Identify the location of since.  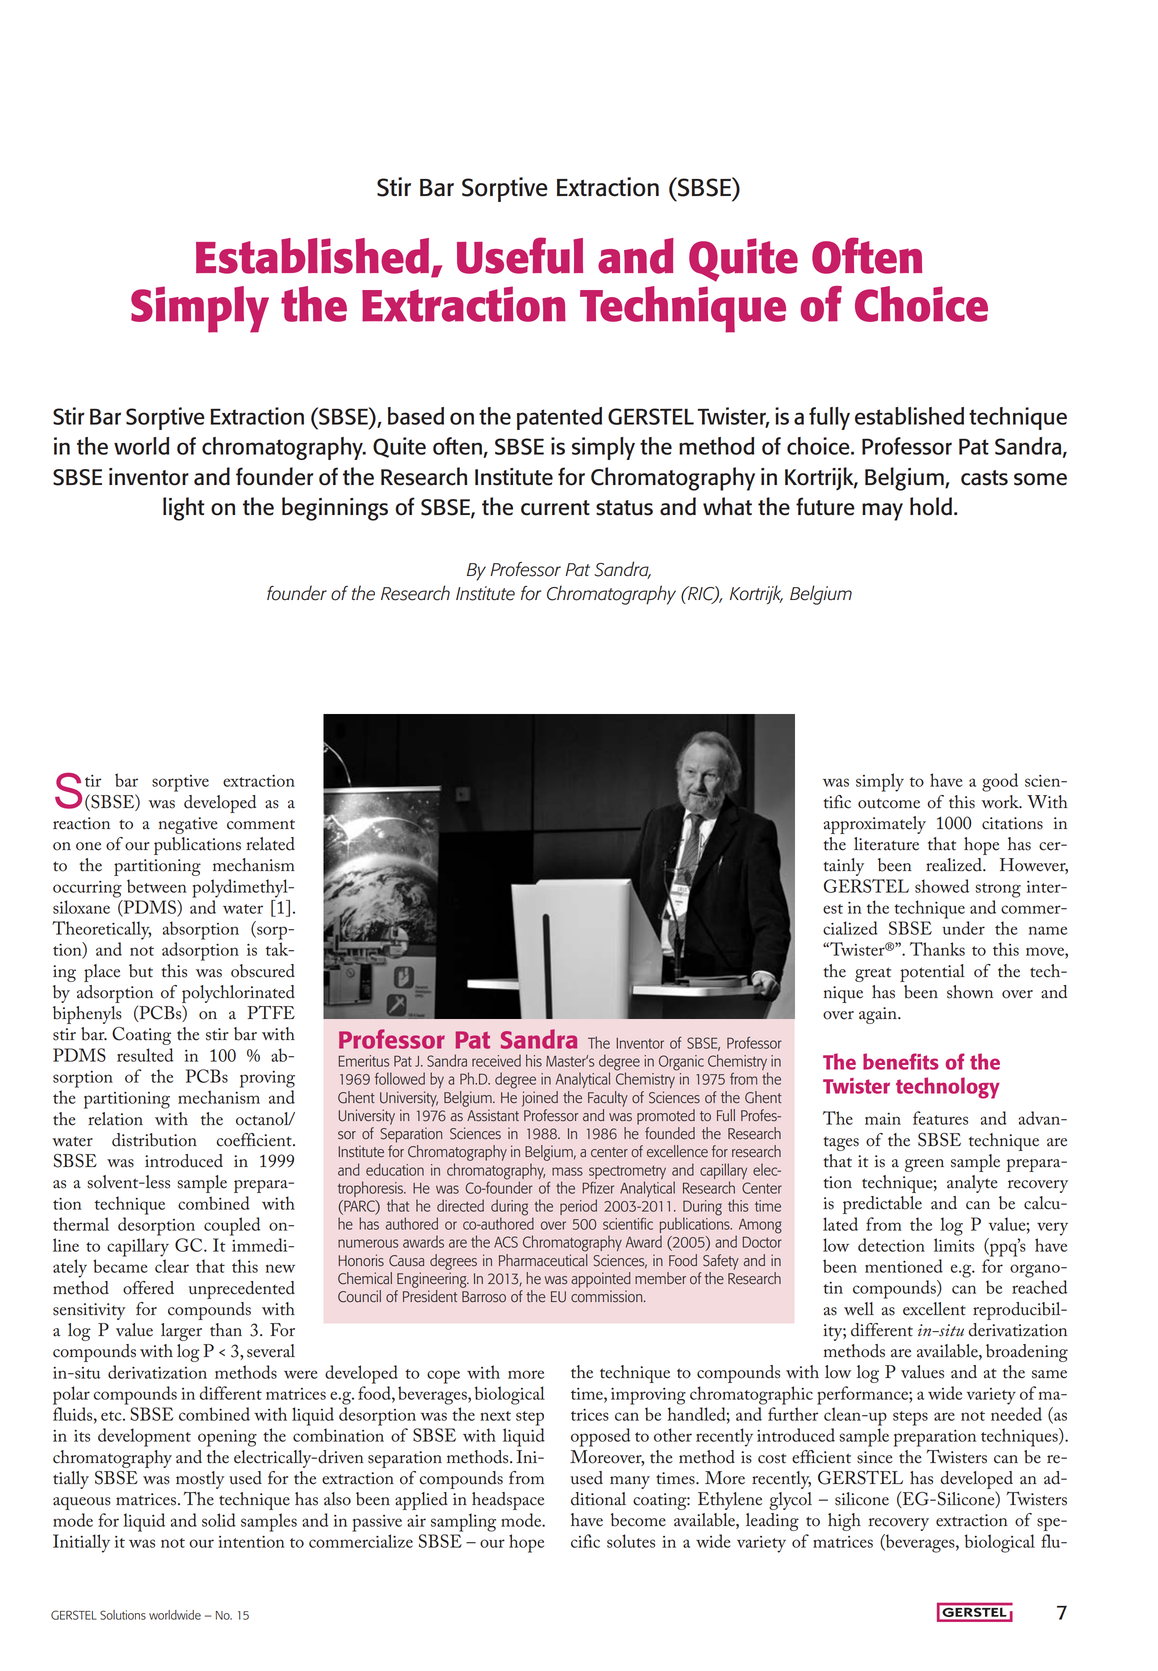
(875, 1457).
